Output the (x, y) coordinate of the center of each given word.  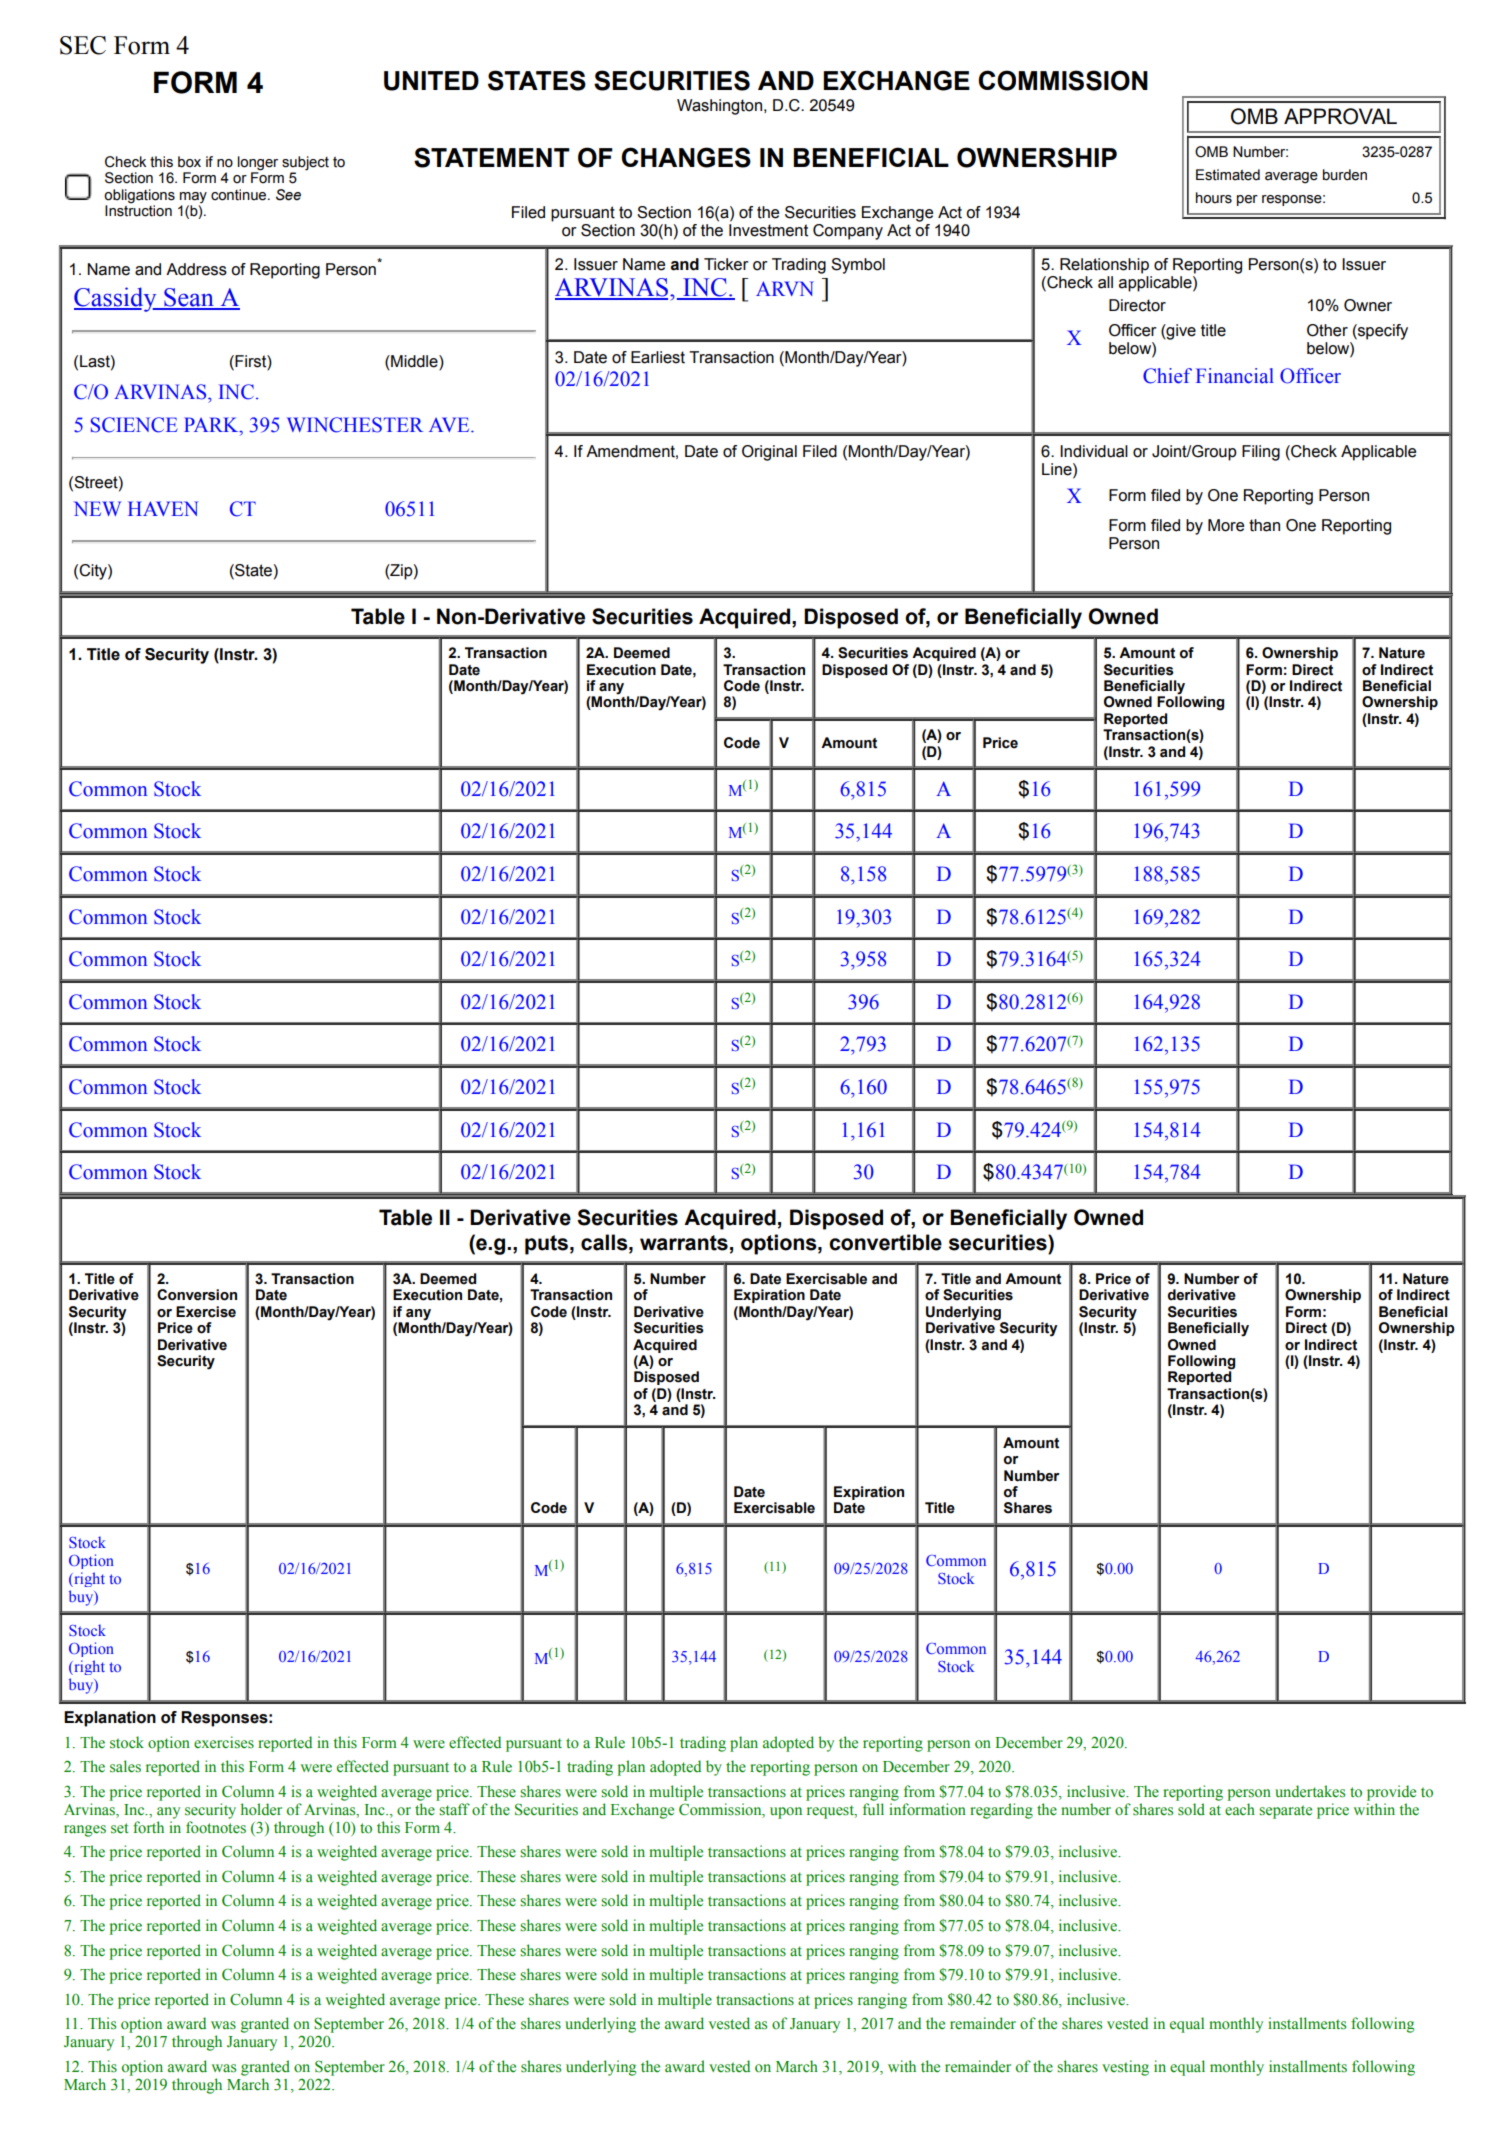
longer (258, 163)
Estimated (1228, 175)
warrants (684, 1243)
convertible (885, 1242)
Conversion (197, 1295)
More (1226, 525)
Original (769, 453)
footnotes (216, 1827)
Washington (719, 107)
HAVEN (163, 508)
